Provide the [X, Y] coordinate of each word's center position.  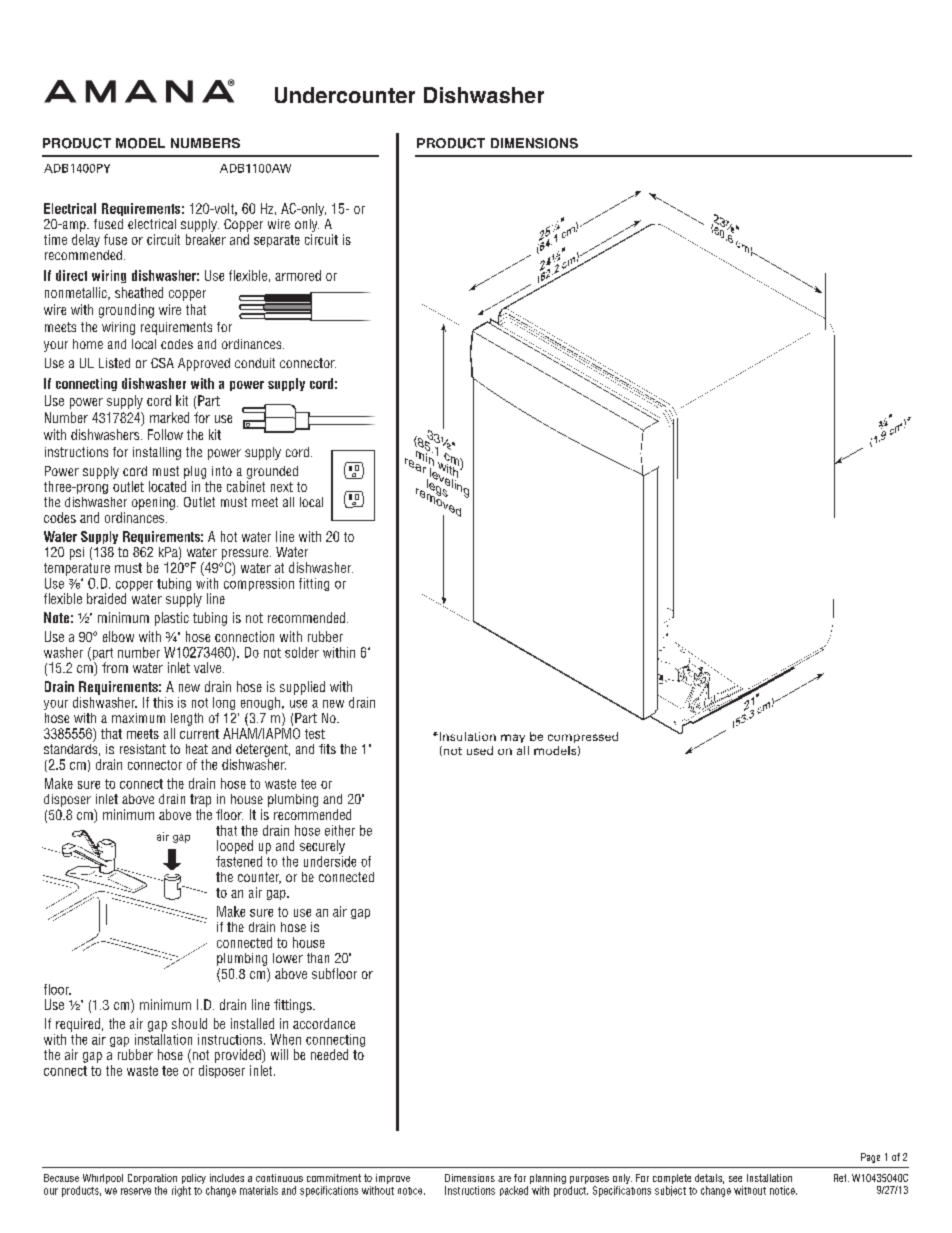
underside [330, 861]
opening [153, 503]
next [282, 487]
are [504, 1179]
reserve [136, 1191]
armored [298, 275]
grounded [272, 472]
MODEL [140, 143]
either [340, 830]
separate [277, 241]
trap [200, 800]
